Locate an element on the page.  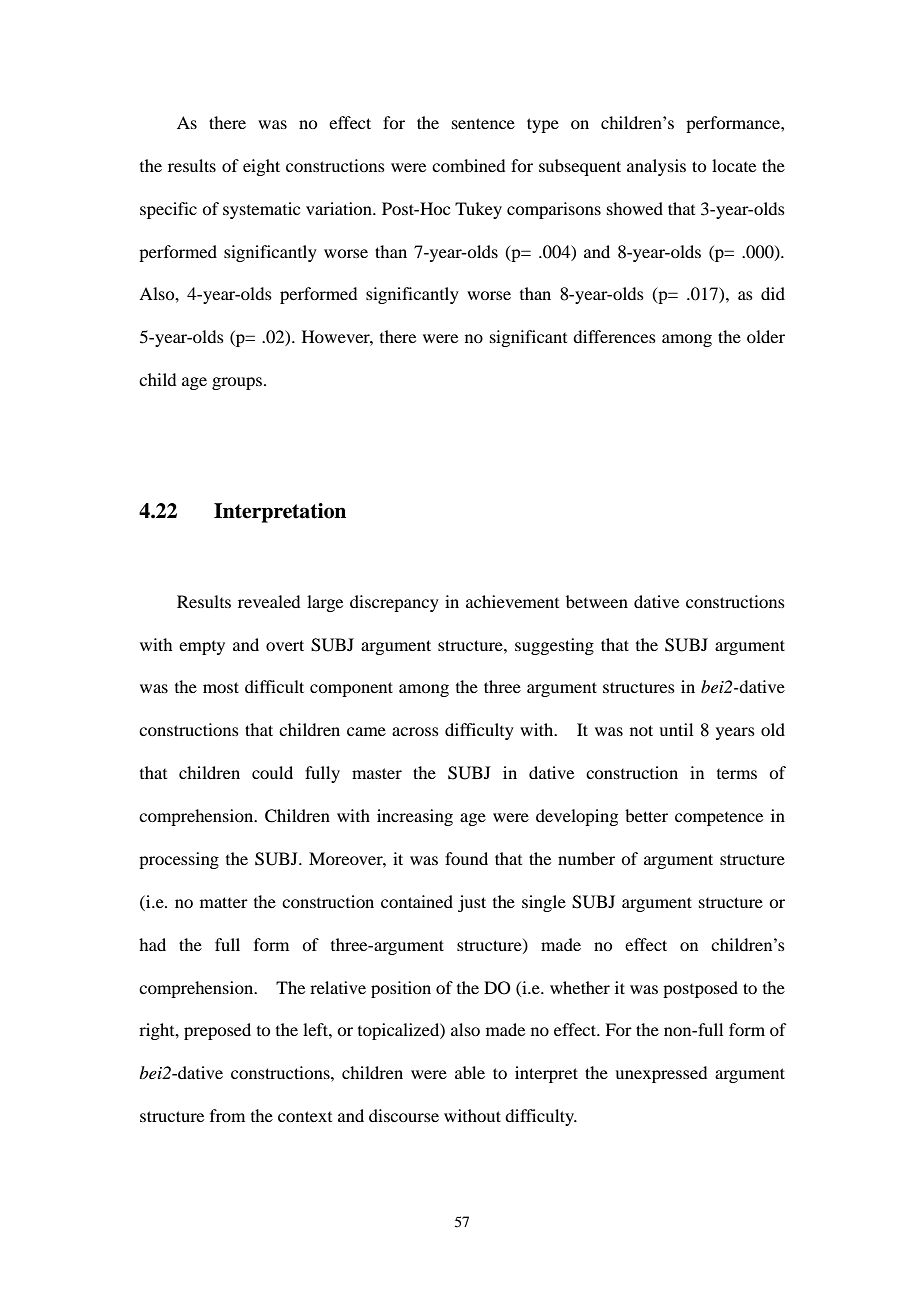
from is located at coordinates (227, 1115).
